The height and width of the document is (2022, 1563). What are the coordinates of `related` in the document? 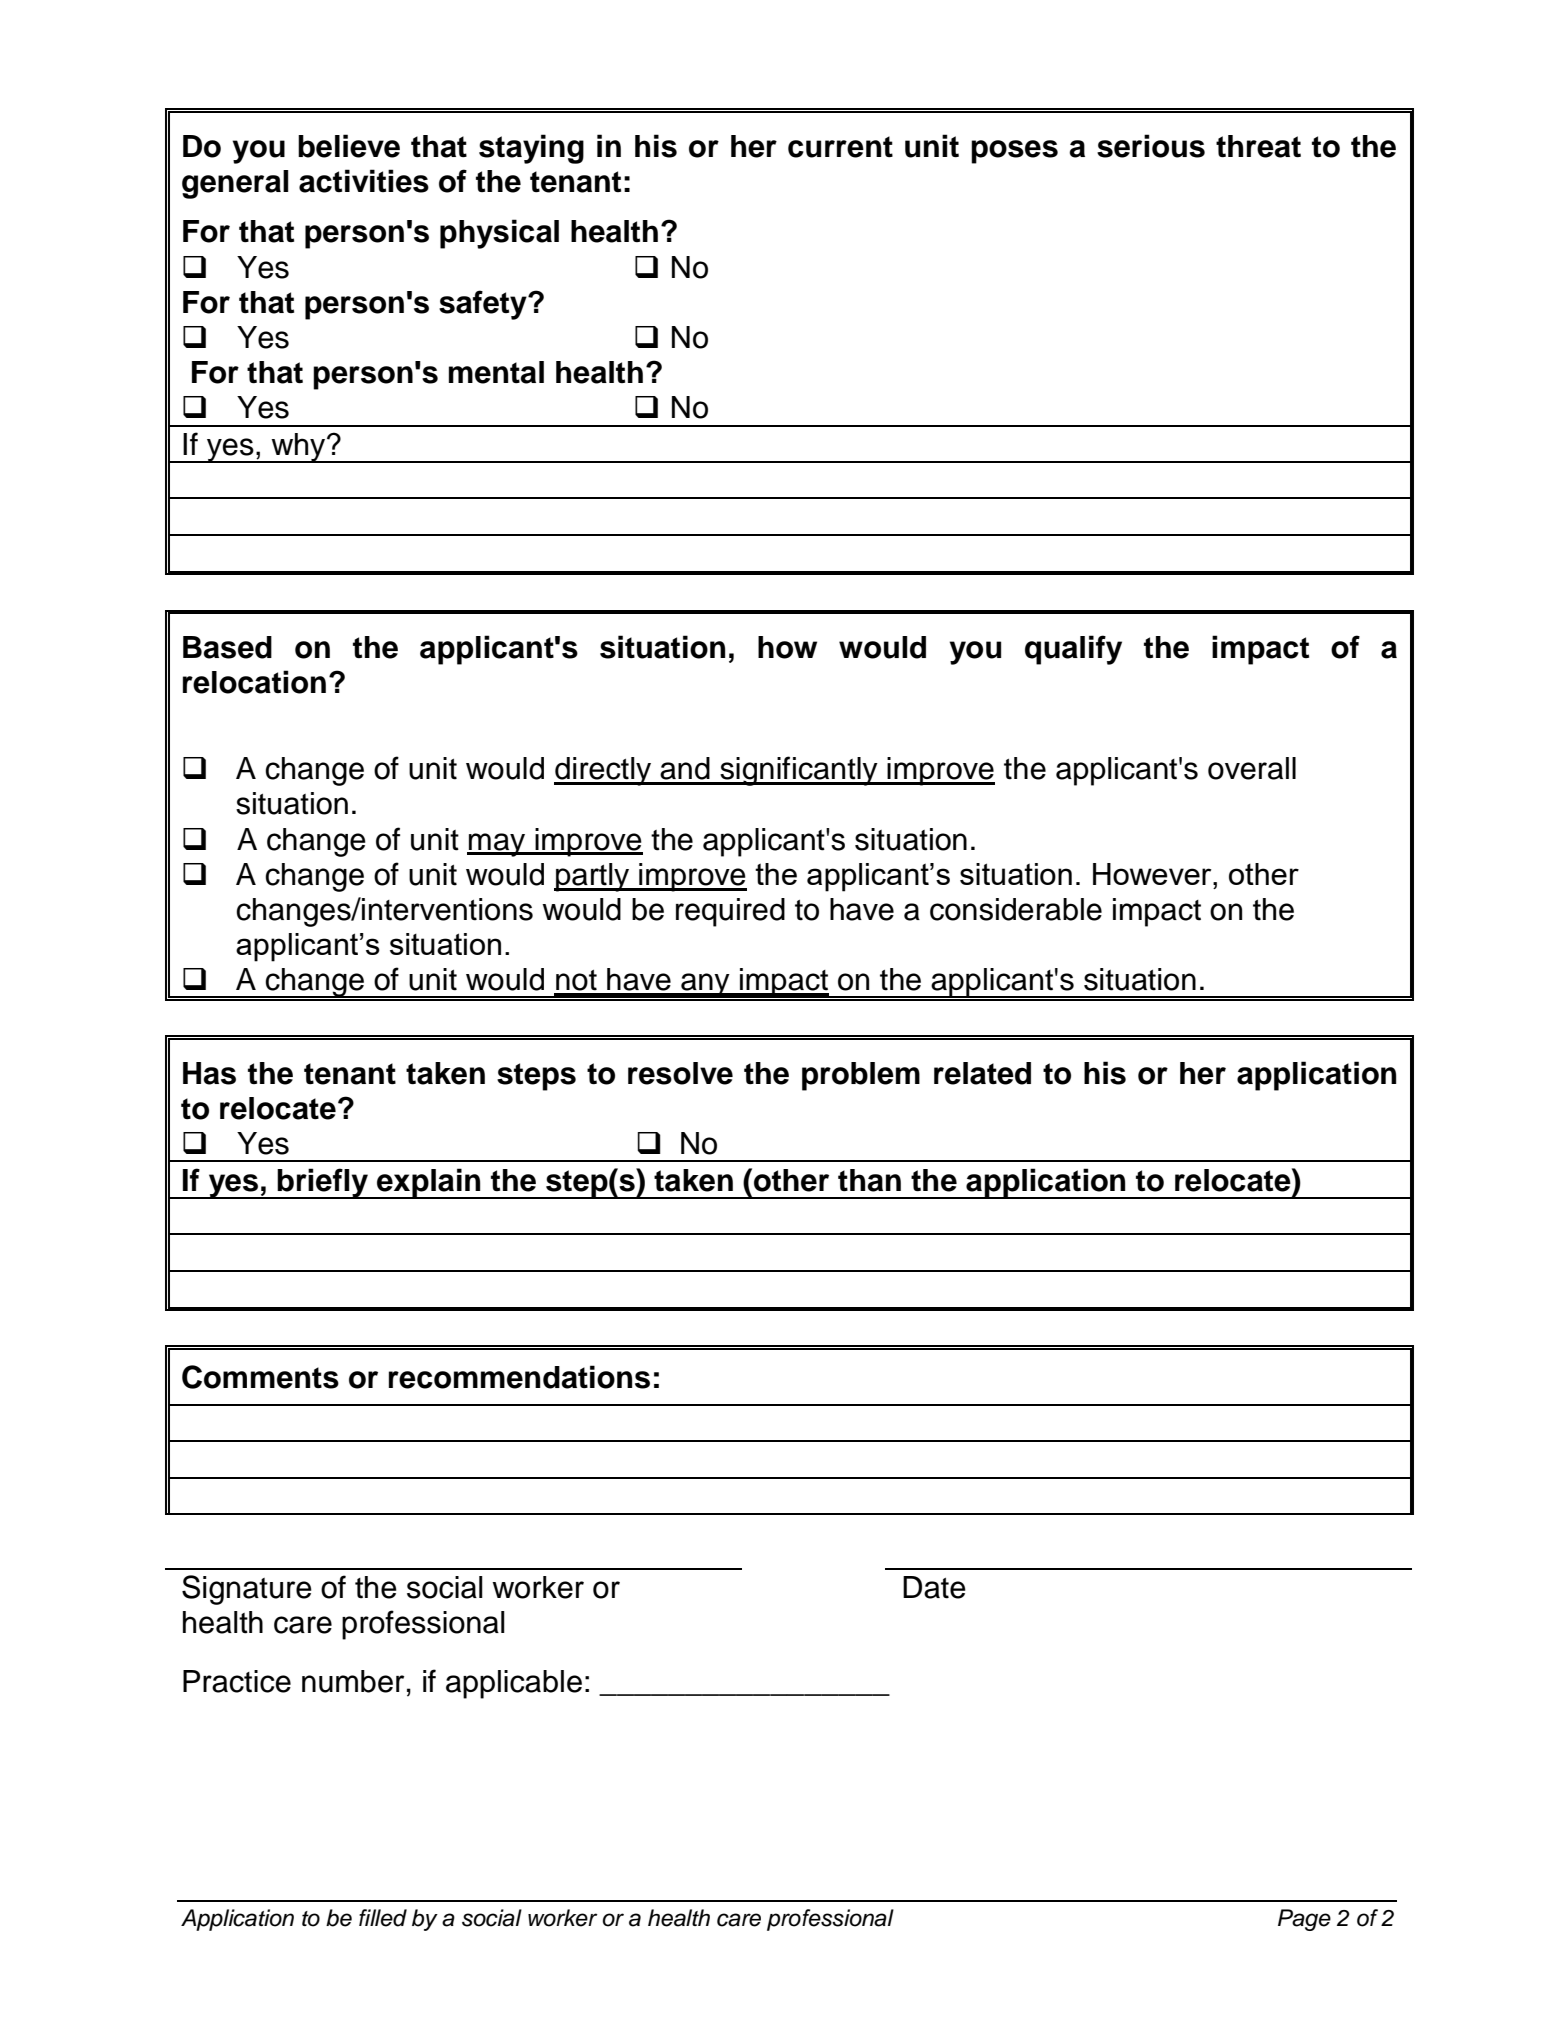 It's located at (982, 1073).
